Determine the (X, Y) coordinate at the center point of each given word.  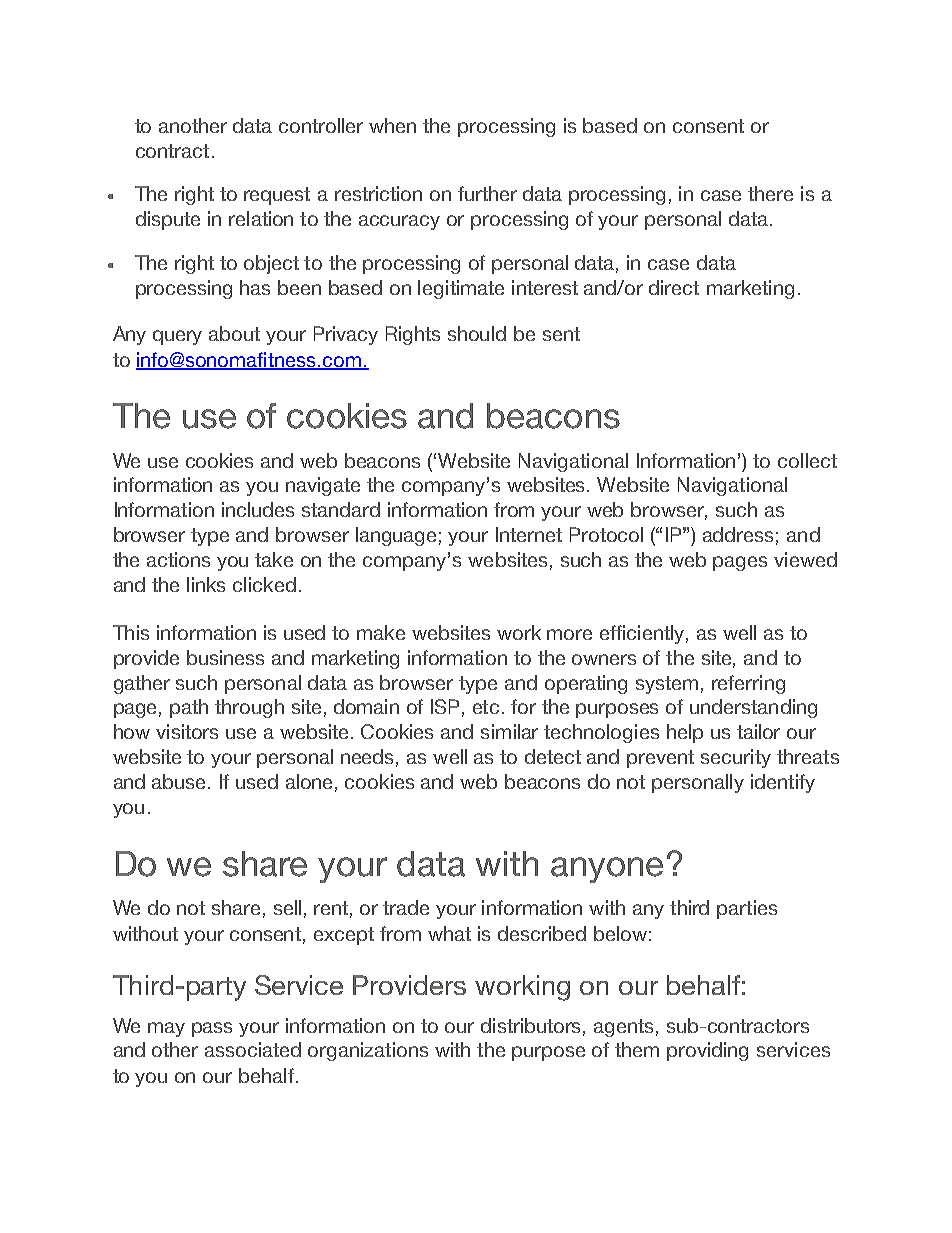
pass (212, 1029)
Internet (529, 534)
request (277, 196)
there (770, 193)
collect (807, 460)
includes (258, 509)
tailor (758, 731)
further (487, 193)
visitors (187, 731)
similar (509, 731)
